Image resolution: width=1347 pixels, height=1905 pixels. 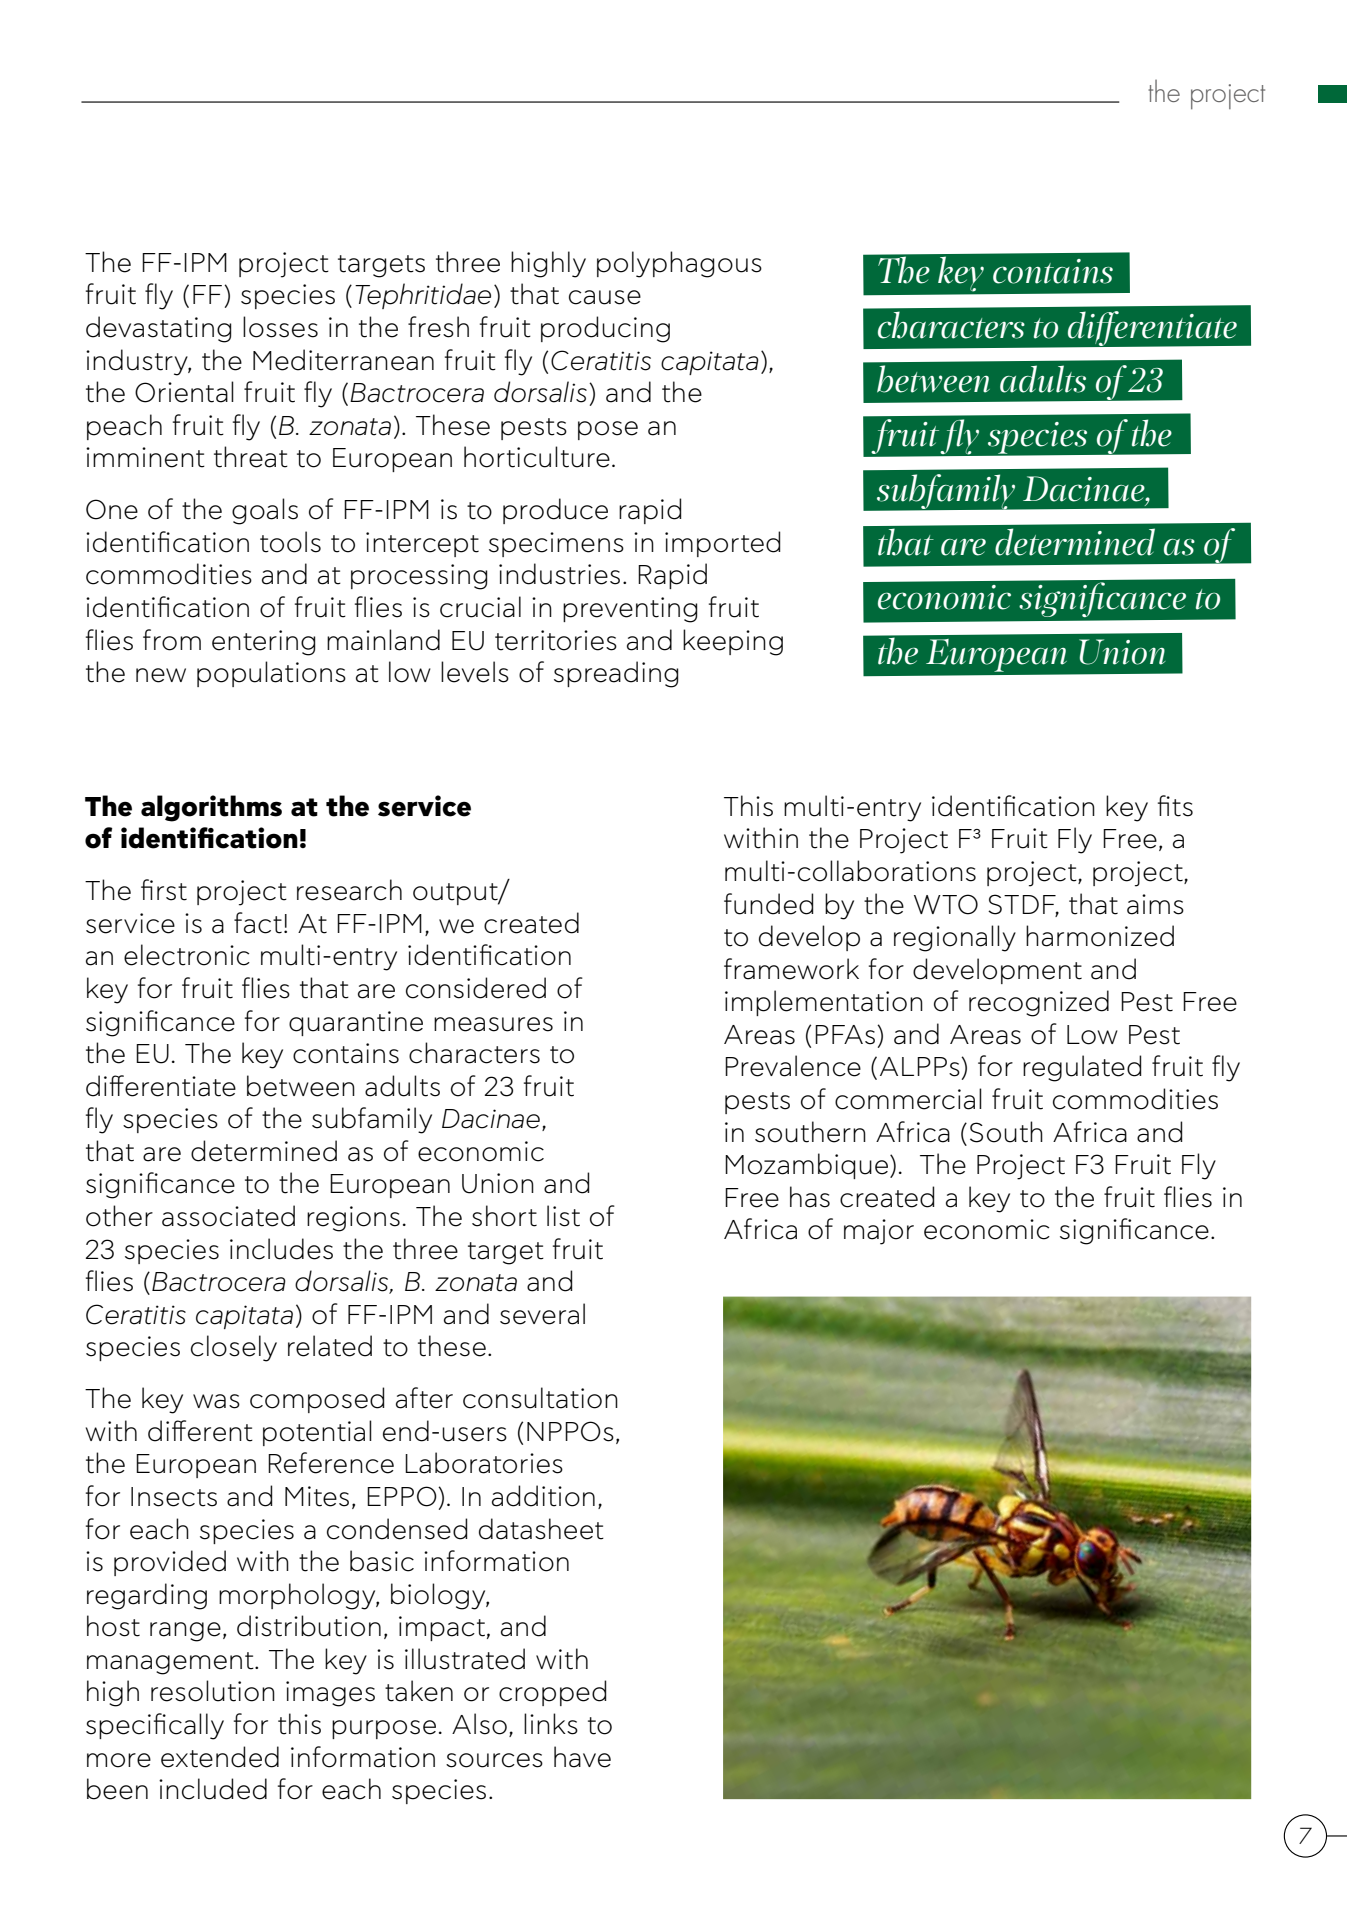 I want to click on populations, so click(x=271, y=674).
